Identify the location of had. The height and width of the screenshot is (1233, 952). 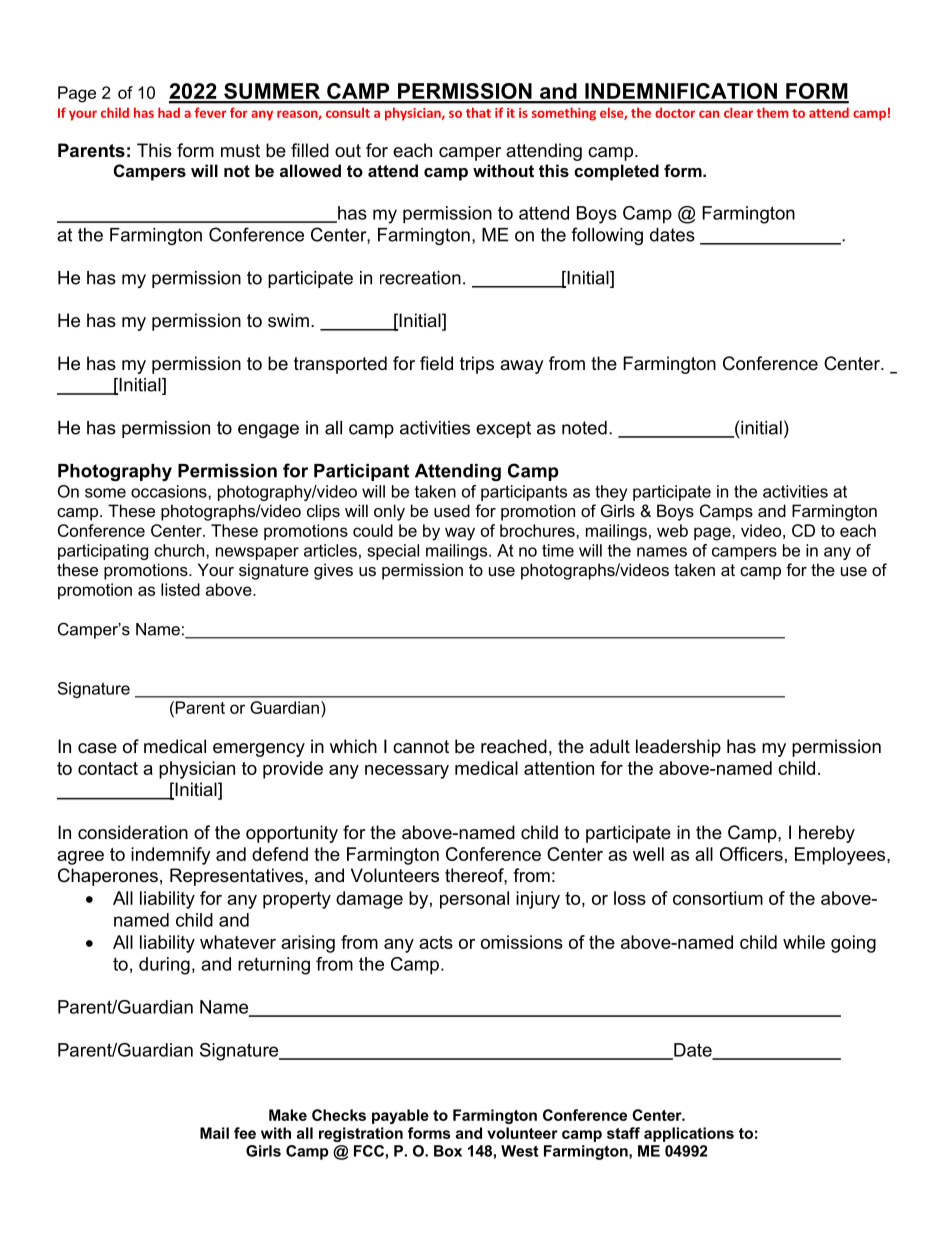
(169, 112).
